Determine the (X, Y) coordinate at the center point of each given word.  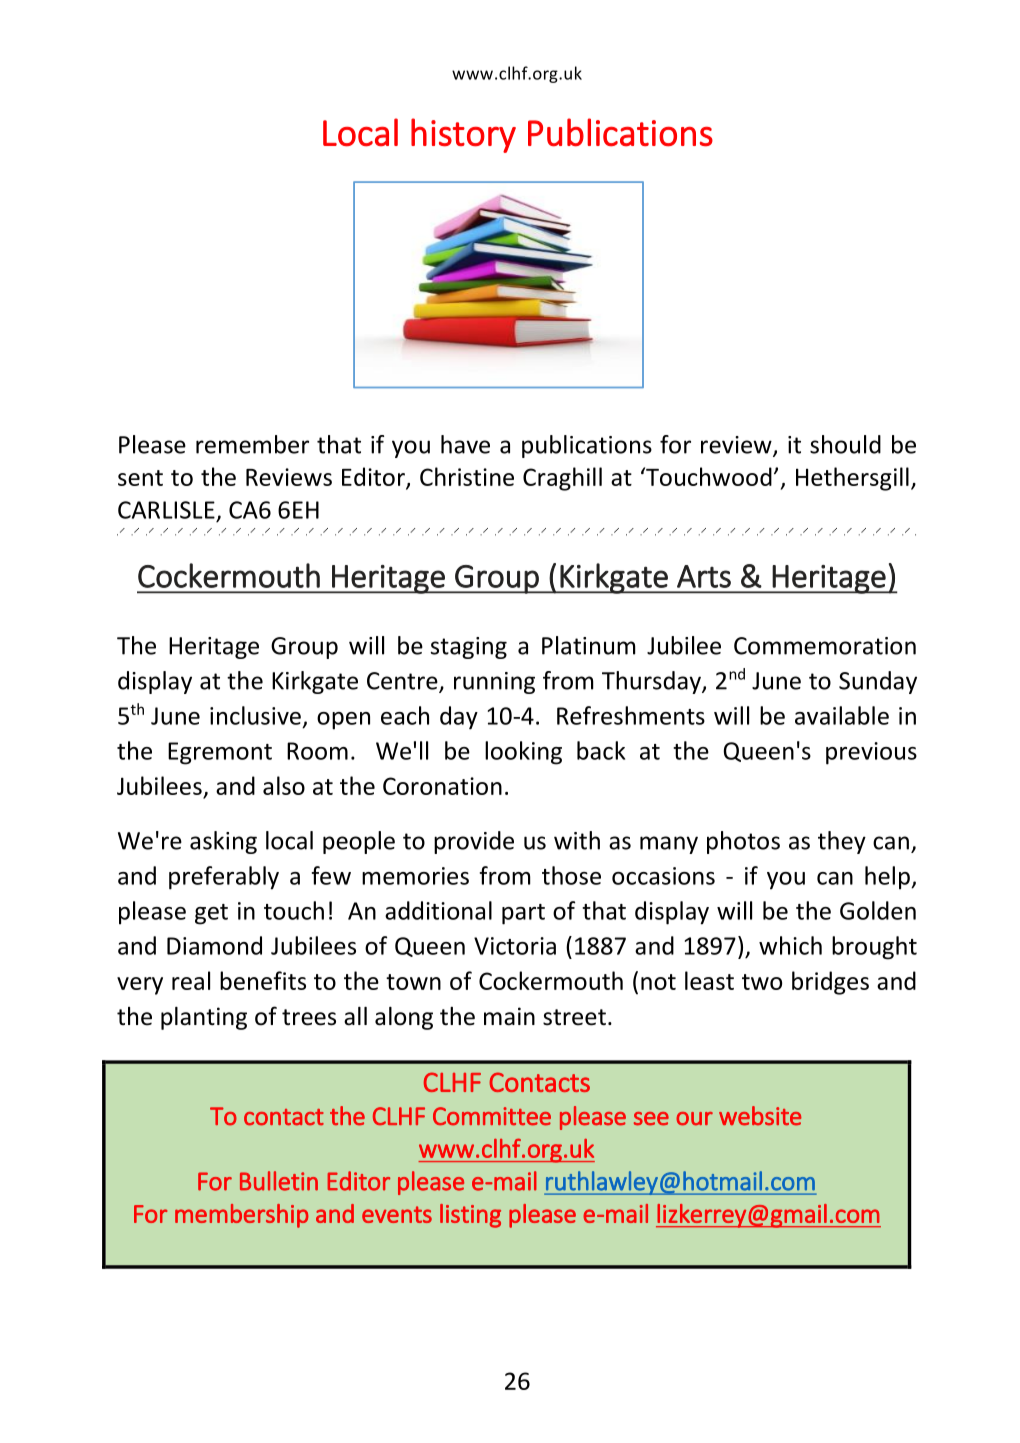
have (465, 444)
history (463, 135)
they (842, 842)
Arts (704, 576)
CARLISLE (166, 510)
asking (223, 842)
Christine (467, 476)
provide (474, 842)
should (845, 444)
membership (241, 1216)
